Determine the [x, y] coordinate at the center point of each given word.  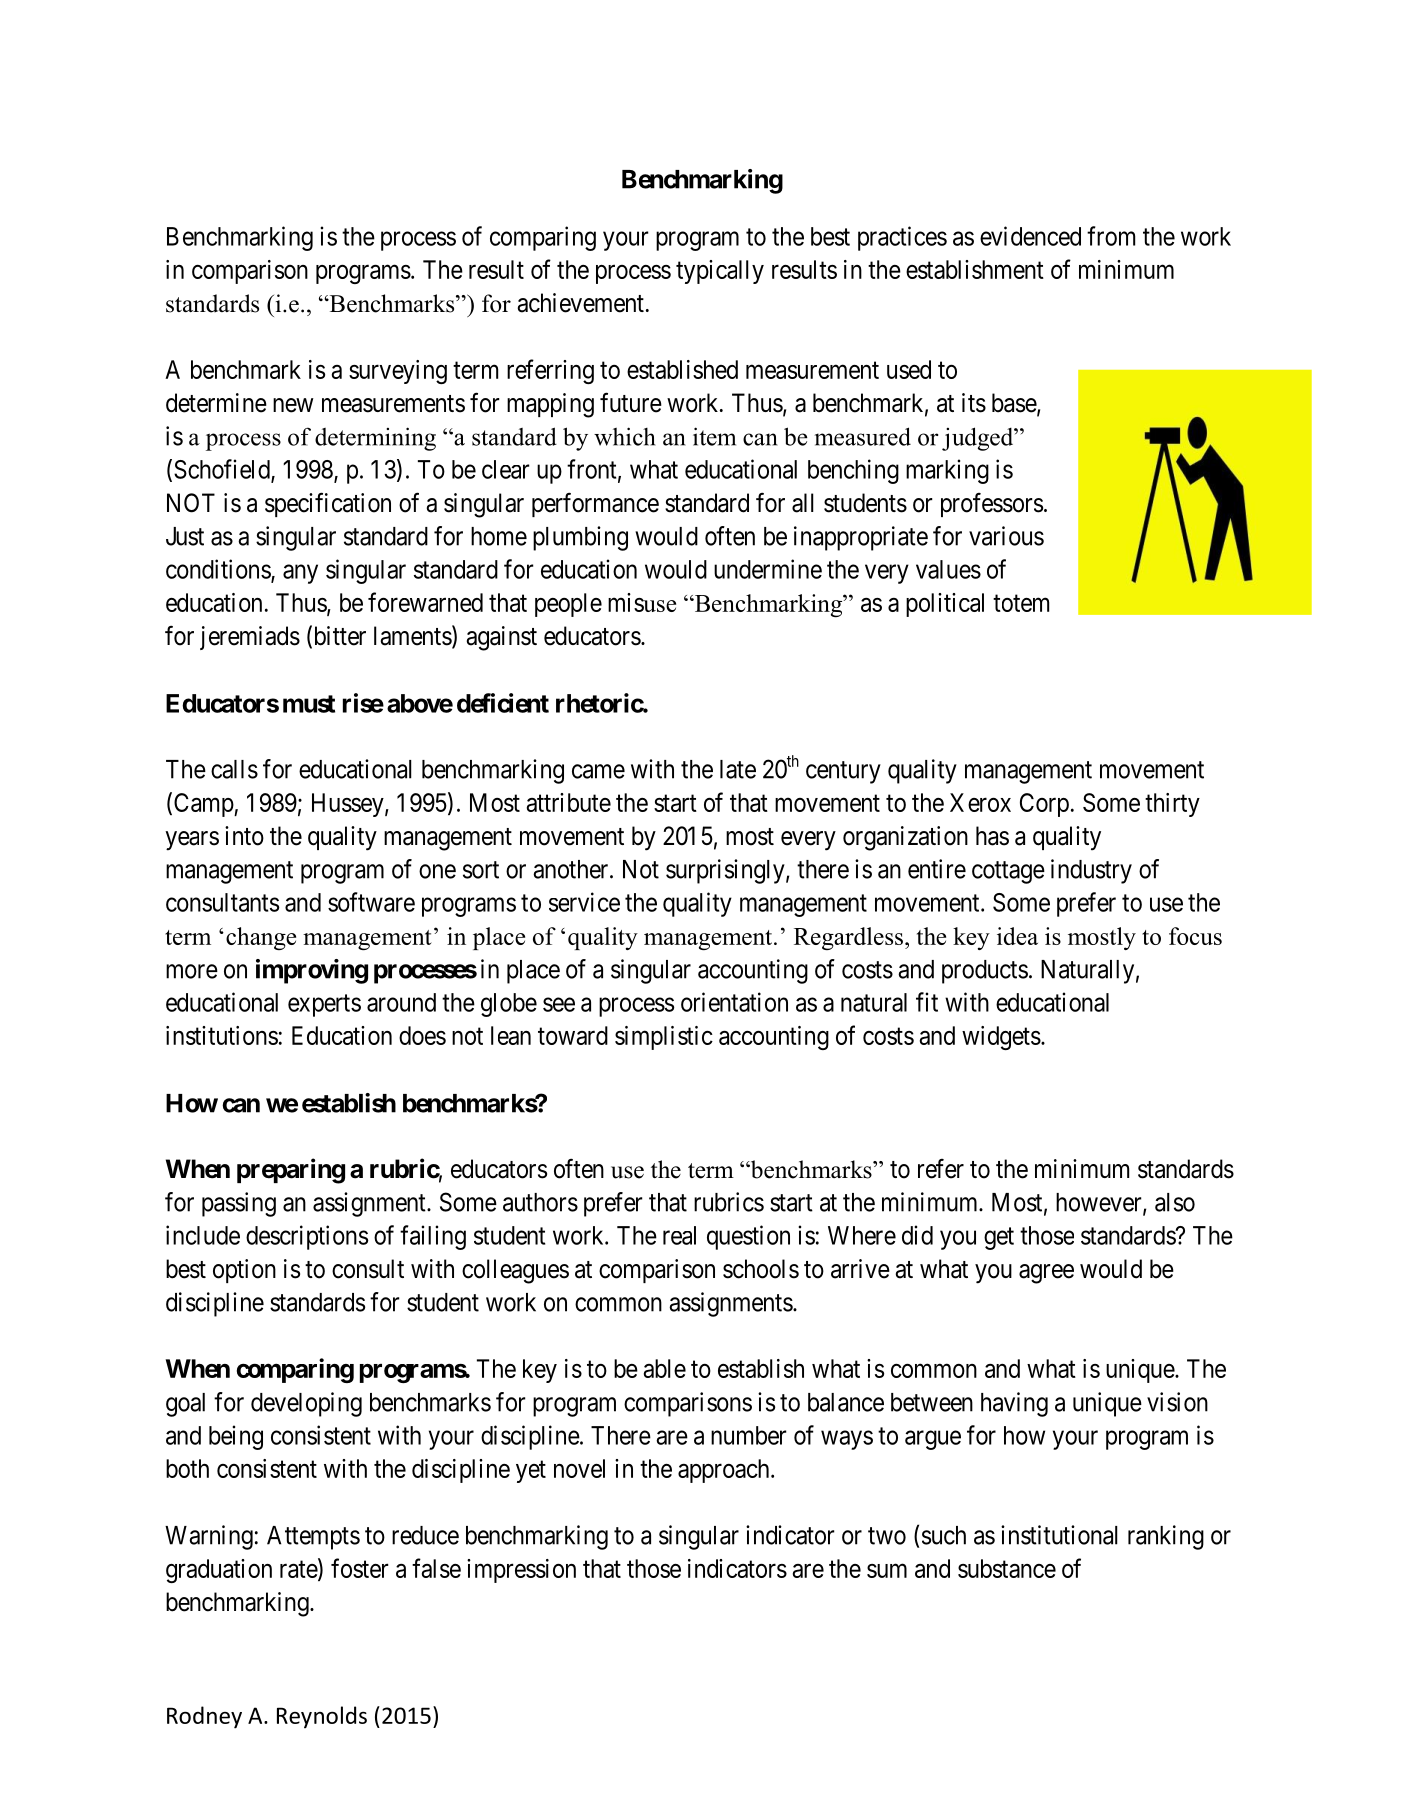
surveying [398, 372]
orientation [734, 1002]
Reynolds [322, 1717]
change [261, 938]
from [1111, 236]
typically [720, 272]
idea [1017, 936]
